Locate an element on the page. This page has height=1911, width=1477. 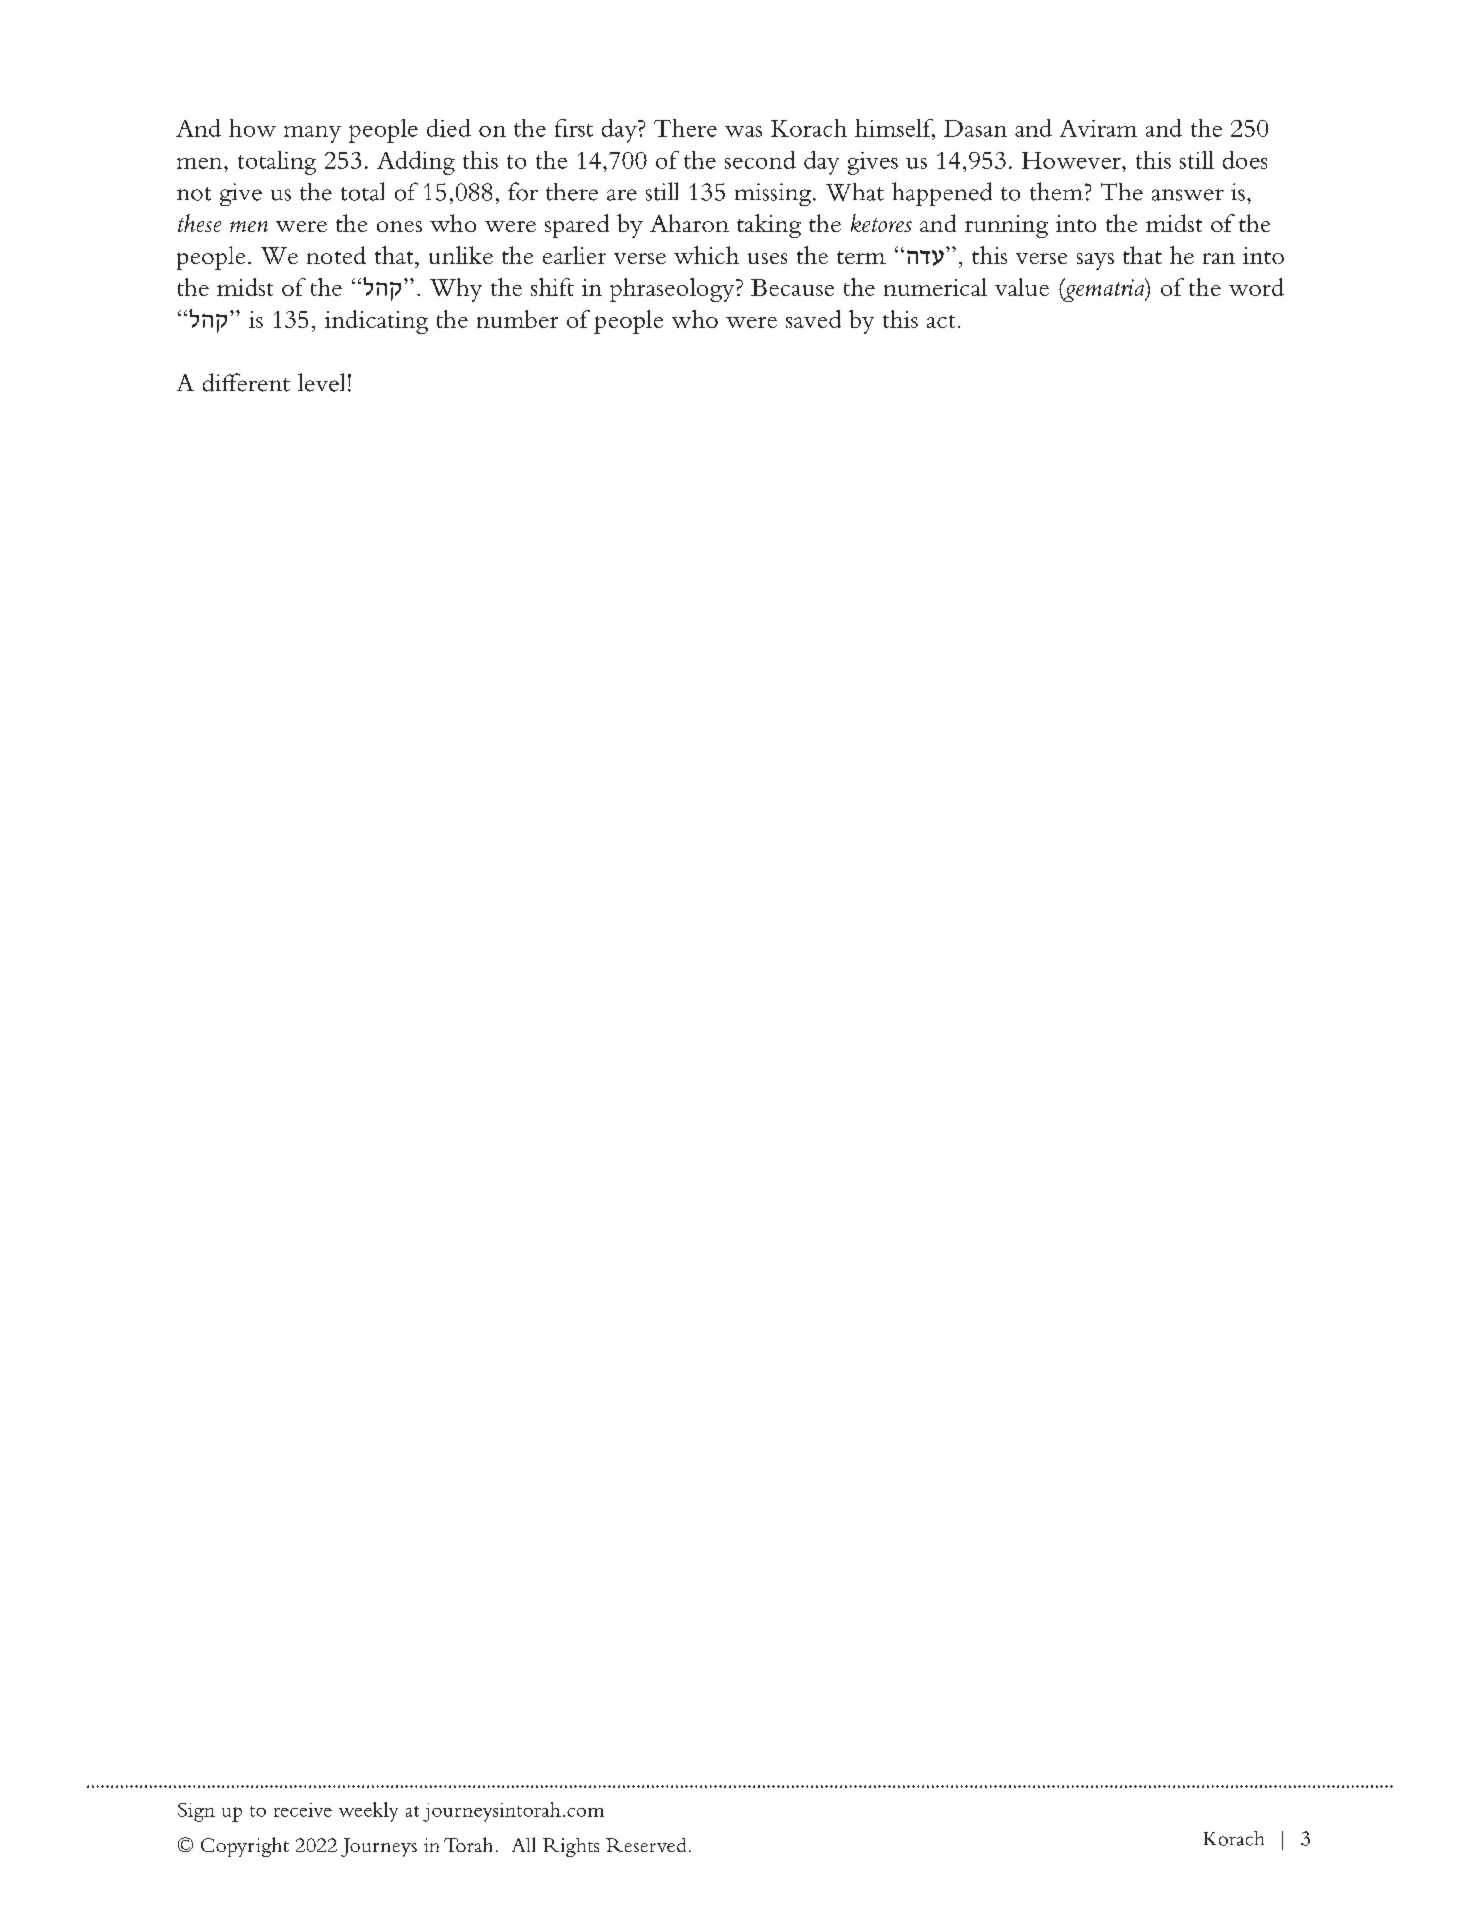
many is located at coordinates (312, 134).
